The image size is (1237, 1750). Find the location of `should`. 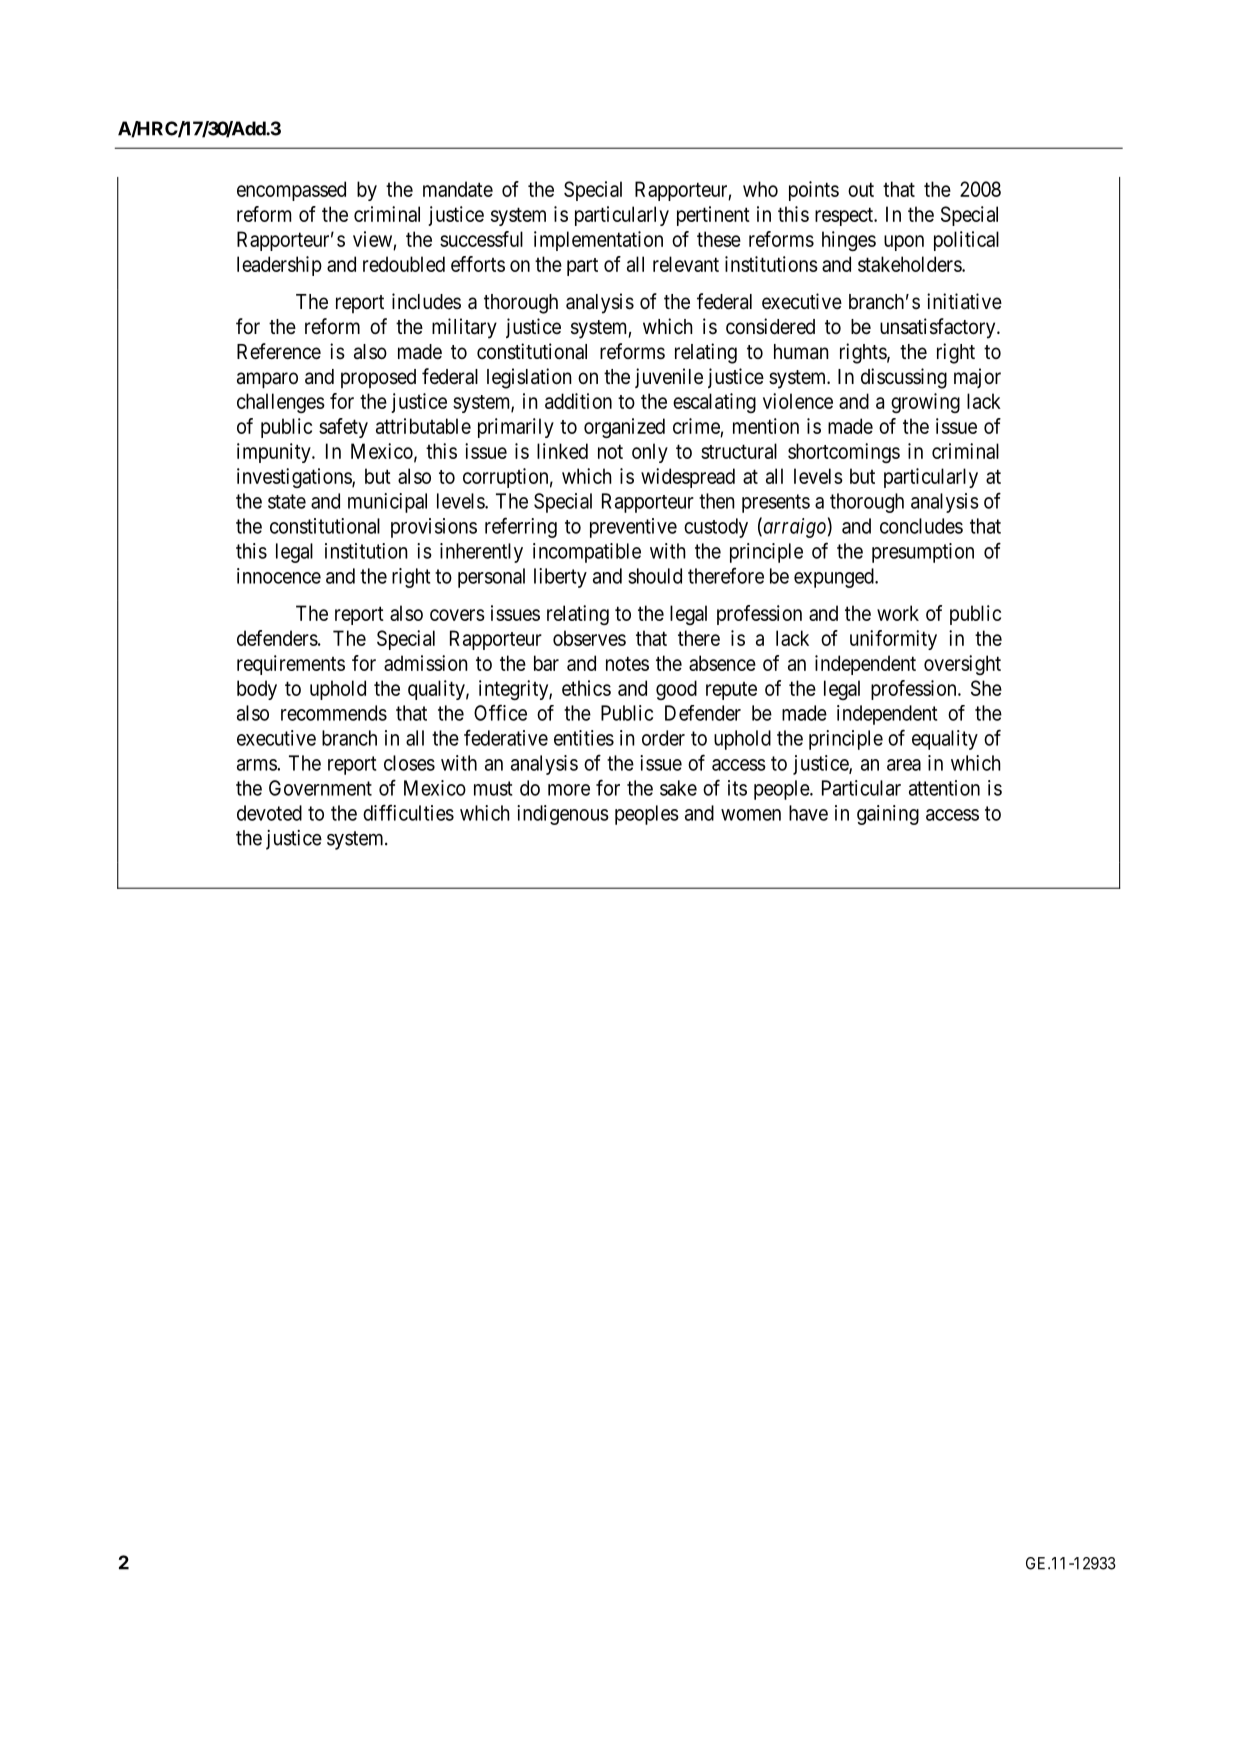

should is located at coordinates (655, 576).
